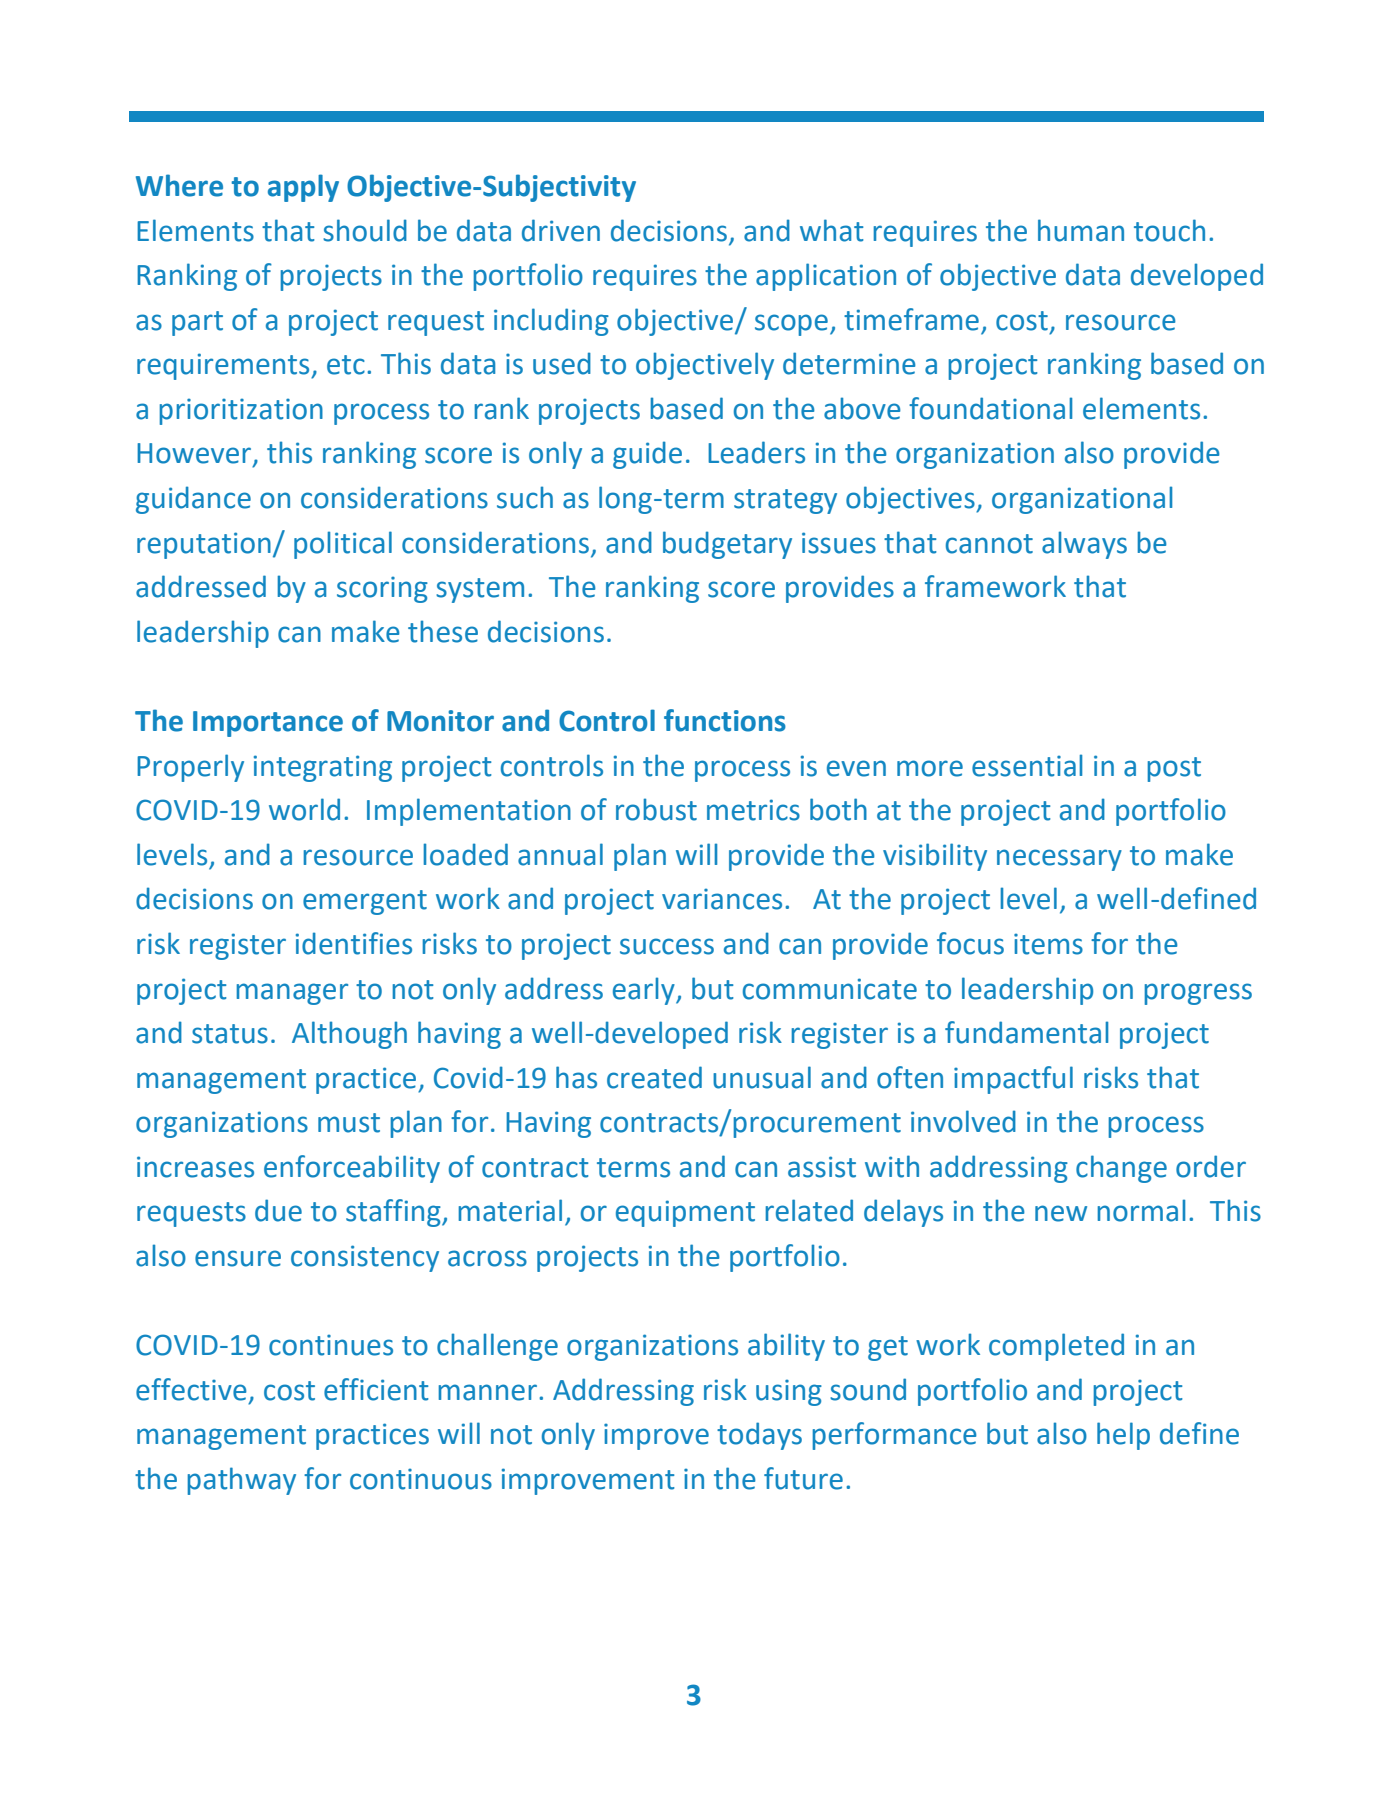  Describe the element at coordinates (561, 230) in the image. I see `driven` at that location.
